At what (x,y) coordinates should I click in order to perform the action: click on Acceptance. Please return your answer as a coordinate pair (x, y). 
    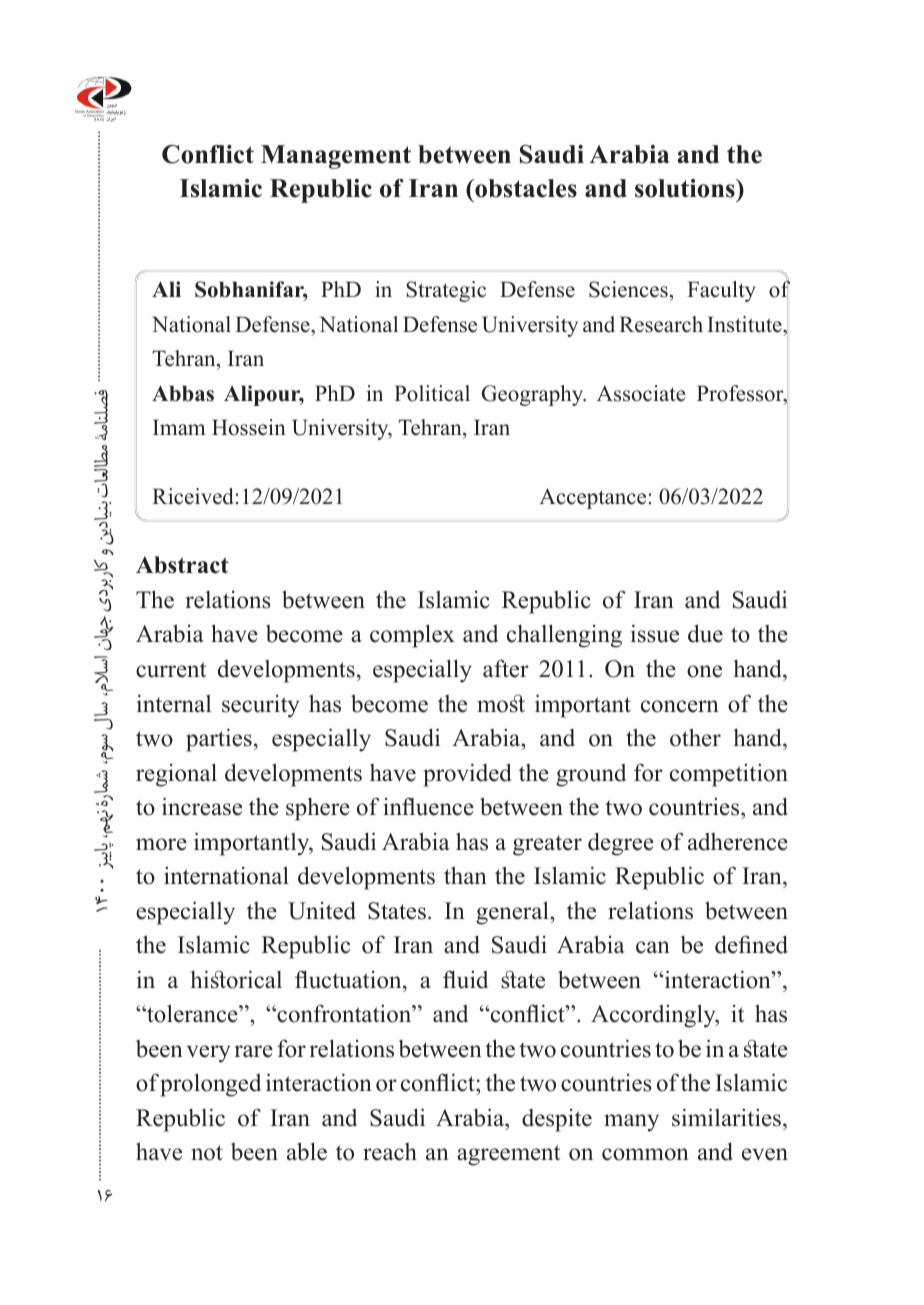
    Looking at the image, I should click on (592, 498).
